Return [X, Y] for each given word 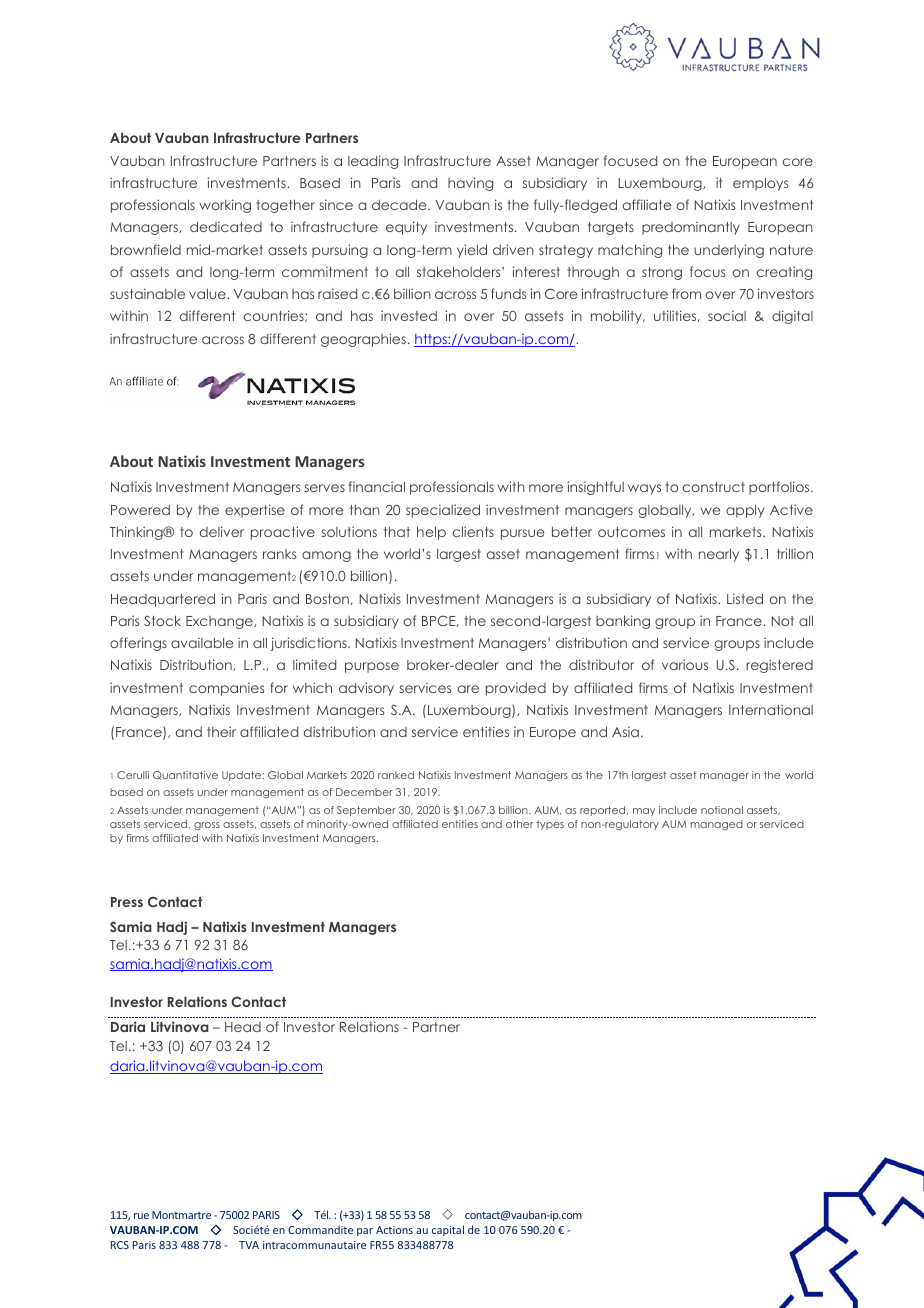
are [468, 689]
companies [226, 689]
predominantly [691, 228]
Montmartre [181, 1215]
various [685, 664]
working [225, 206]
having [470, 184]
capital [448, 1230]
